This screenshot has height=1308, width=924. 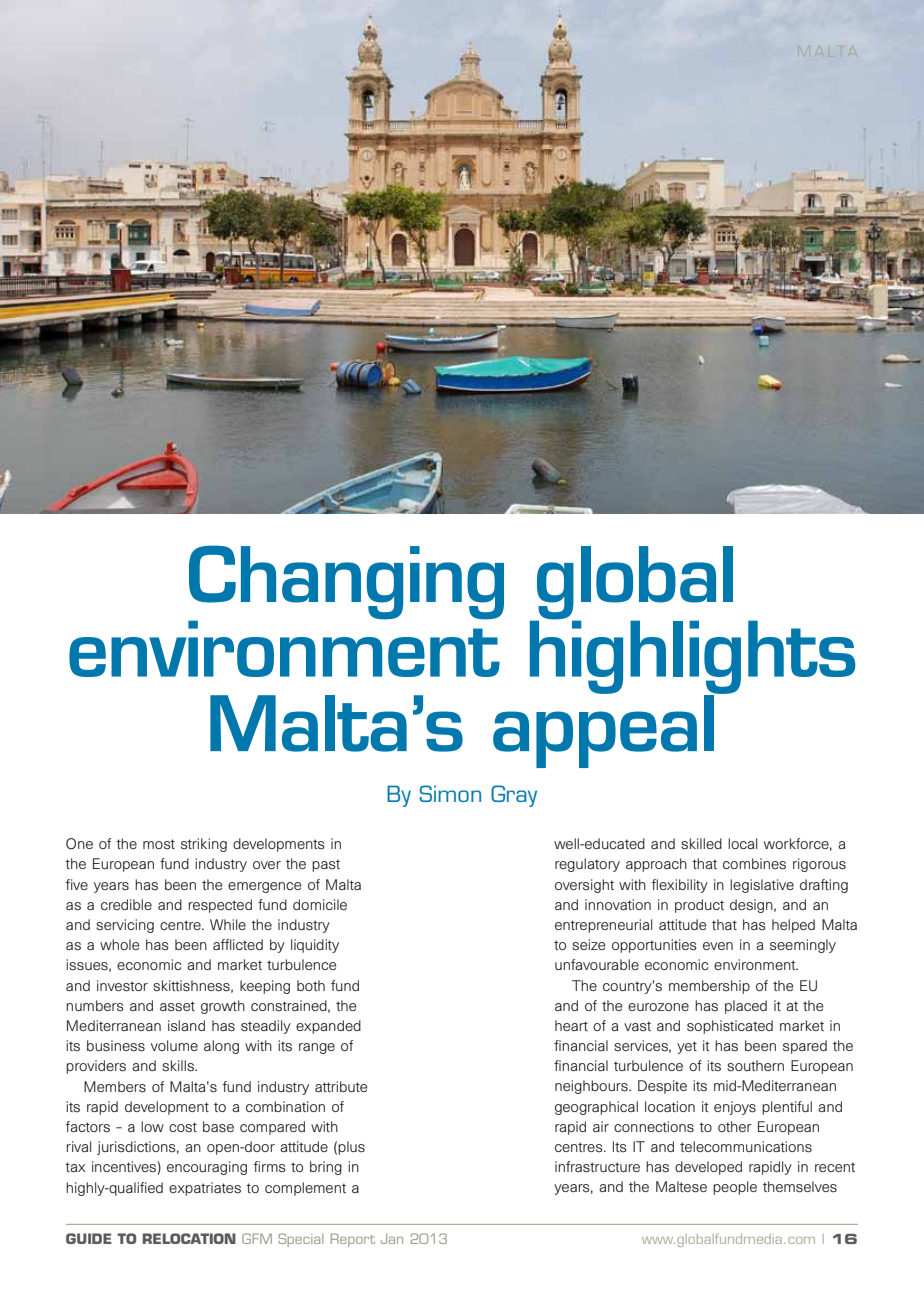 I want to click on attribute, so click(x=341, y=1086).
